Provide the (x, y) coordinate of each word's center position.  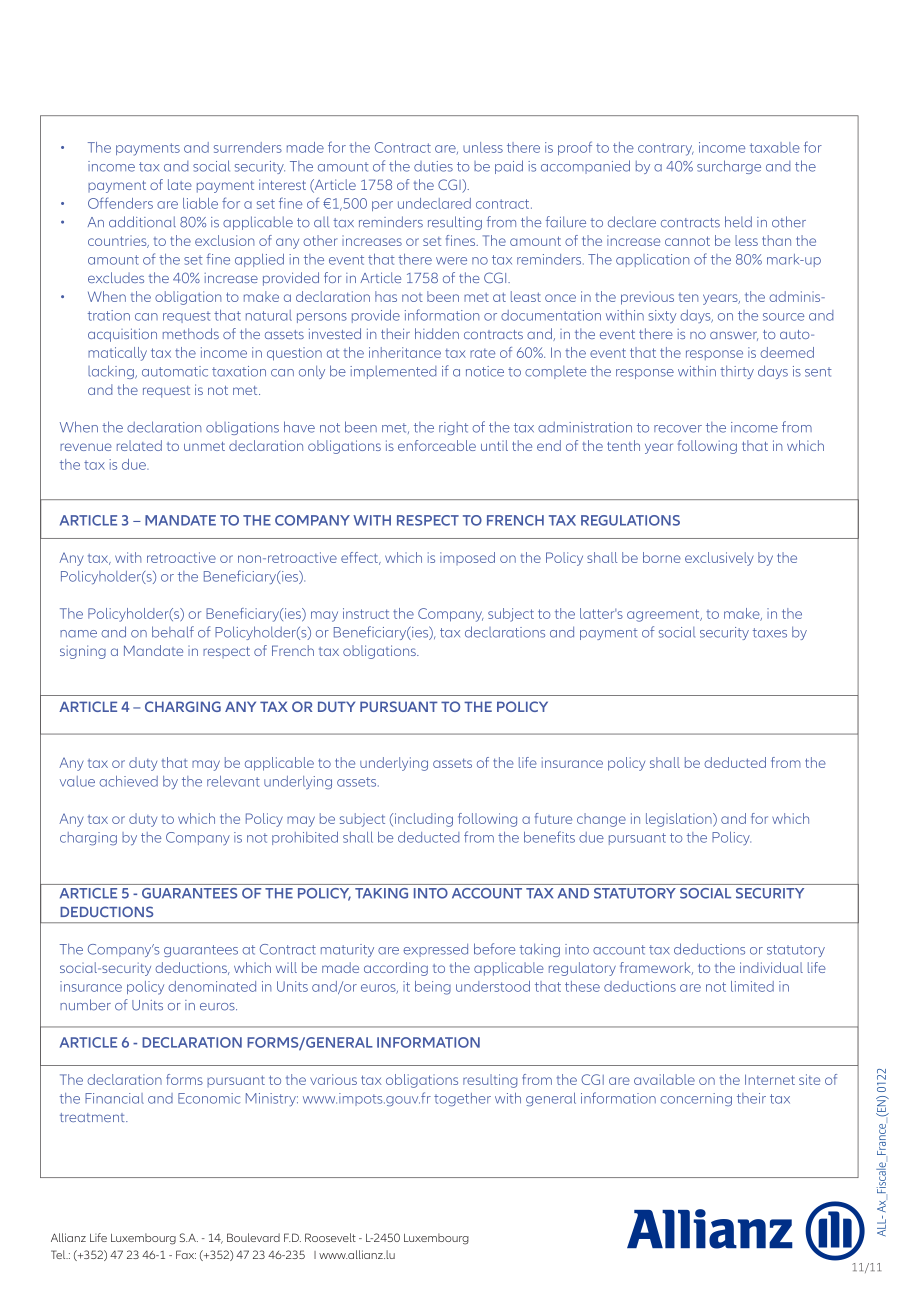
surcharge (729, 167)
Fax (186, 1254)
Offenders (120, 203)
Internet (770, 1079)
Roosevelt (330, 1237)
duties (433, 166)
